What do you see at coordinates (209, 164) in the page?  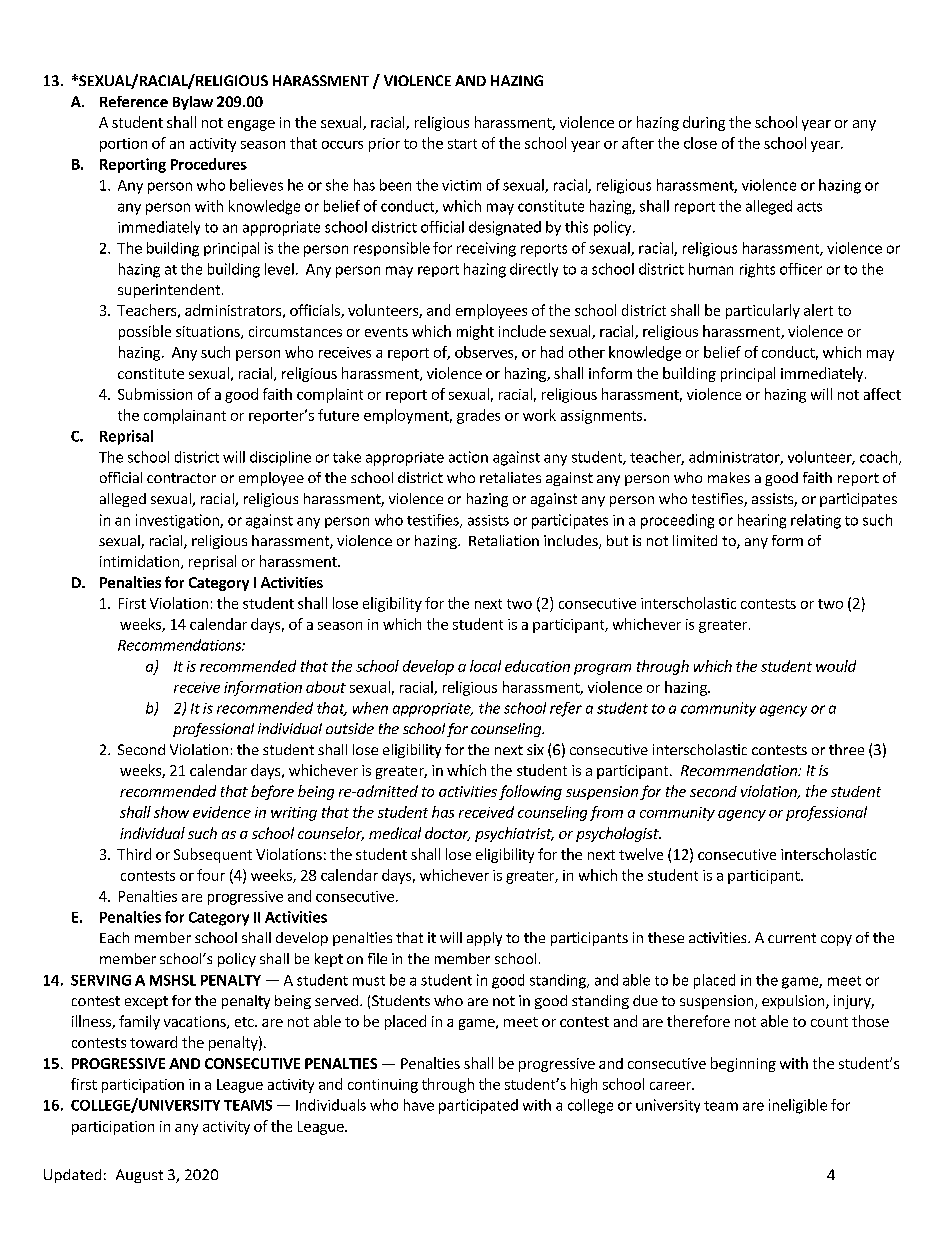 I see `Procedures` at bounding box center [209, 164].
